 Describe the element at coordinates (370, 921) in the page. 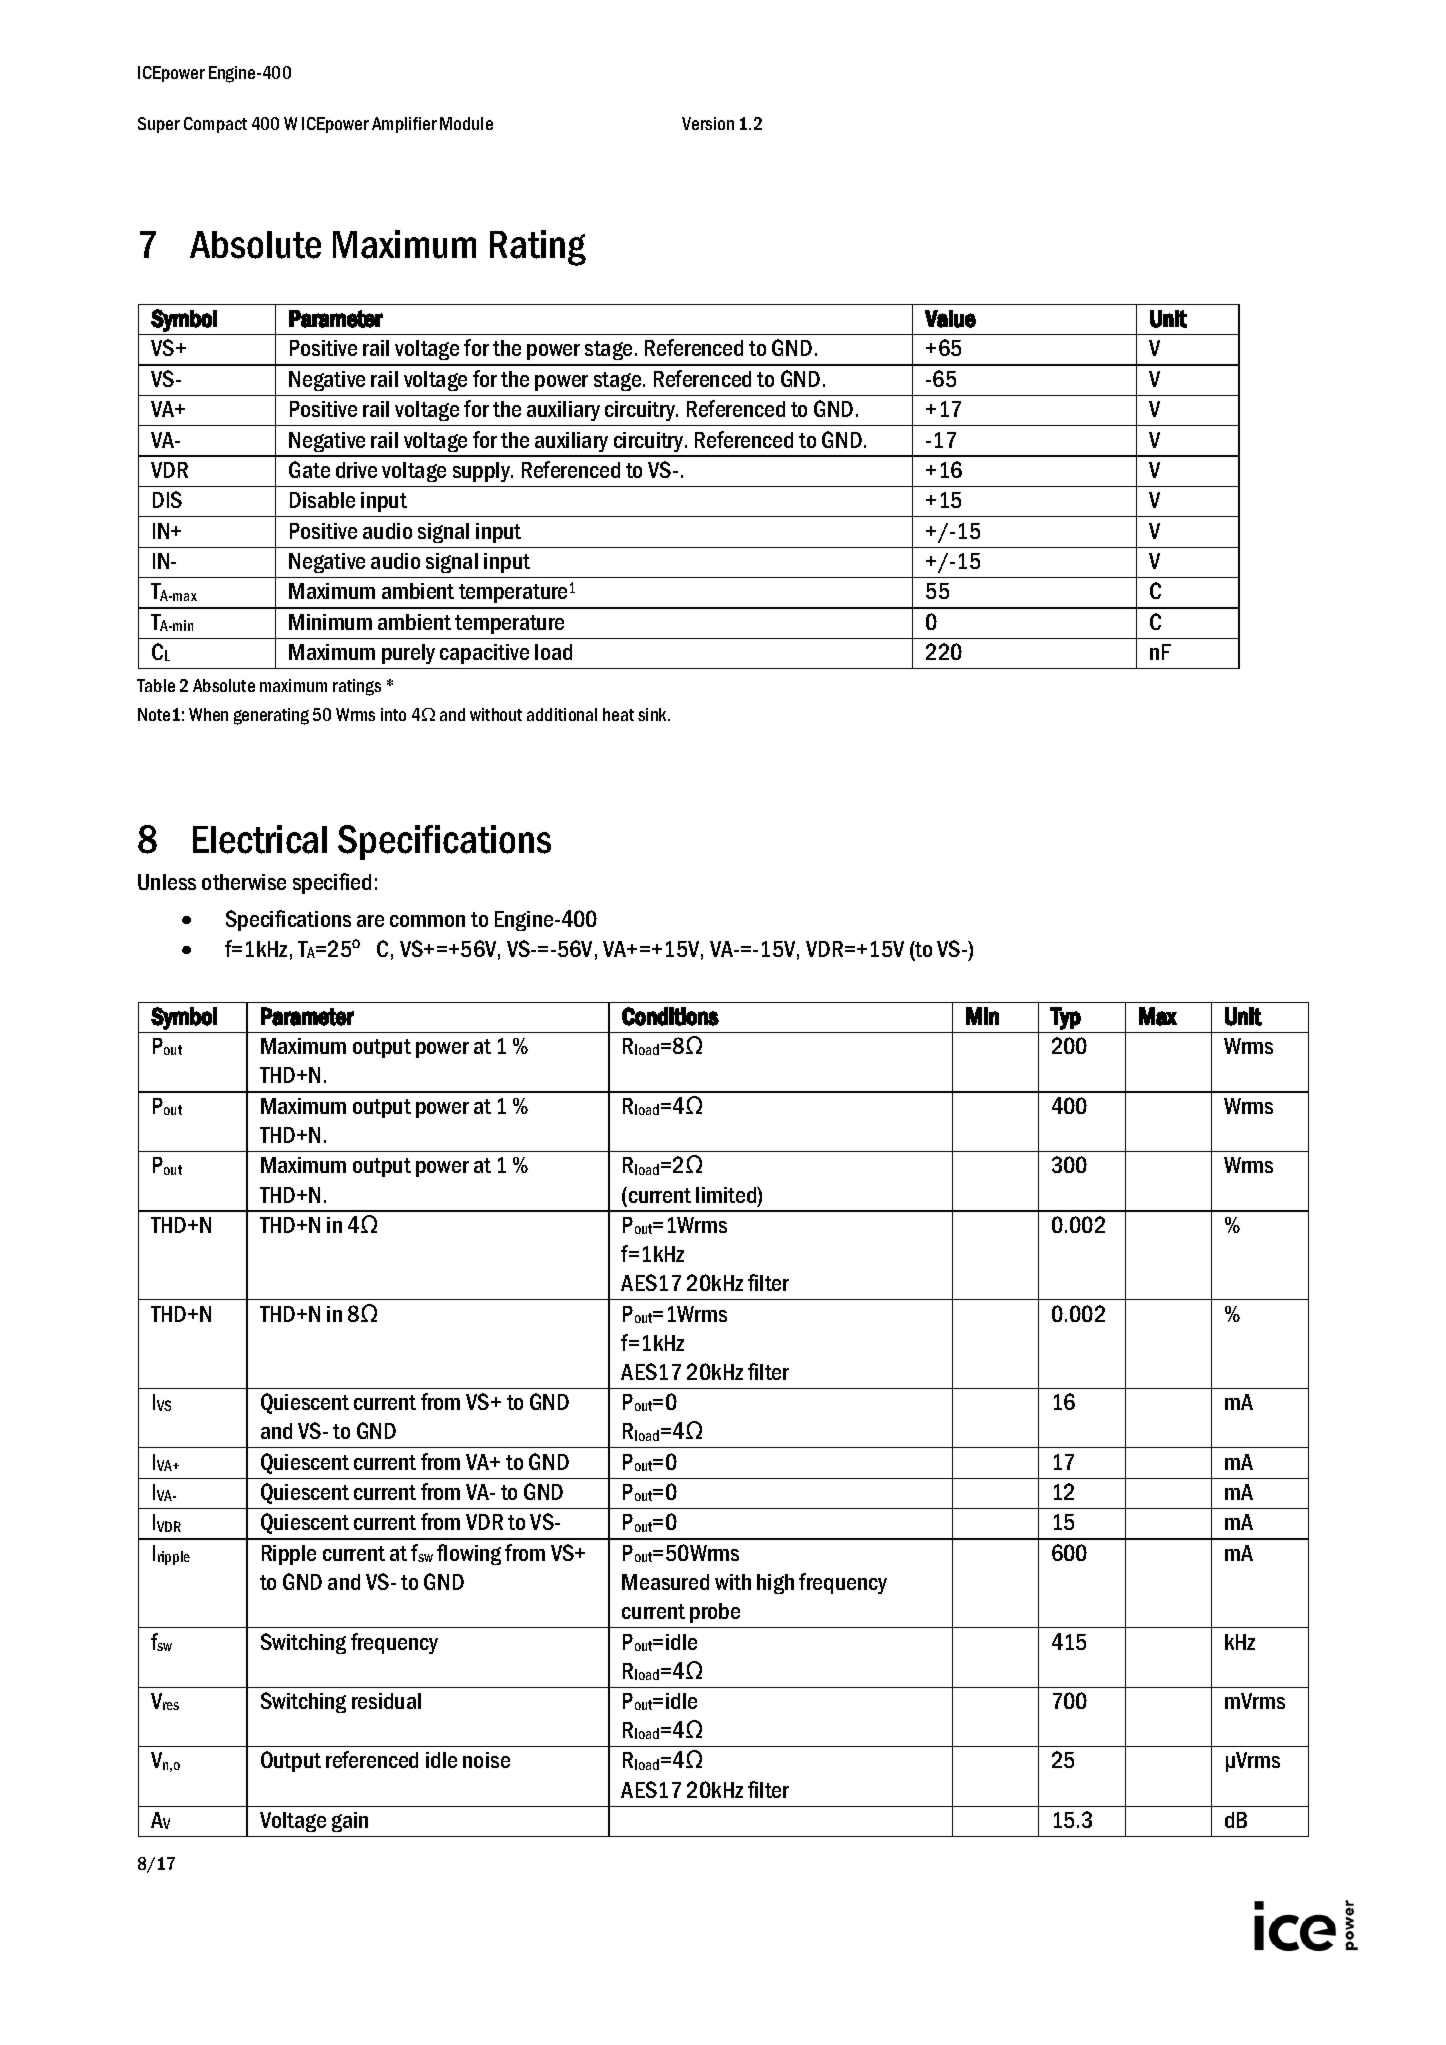

I see `are` at that location.
